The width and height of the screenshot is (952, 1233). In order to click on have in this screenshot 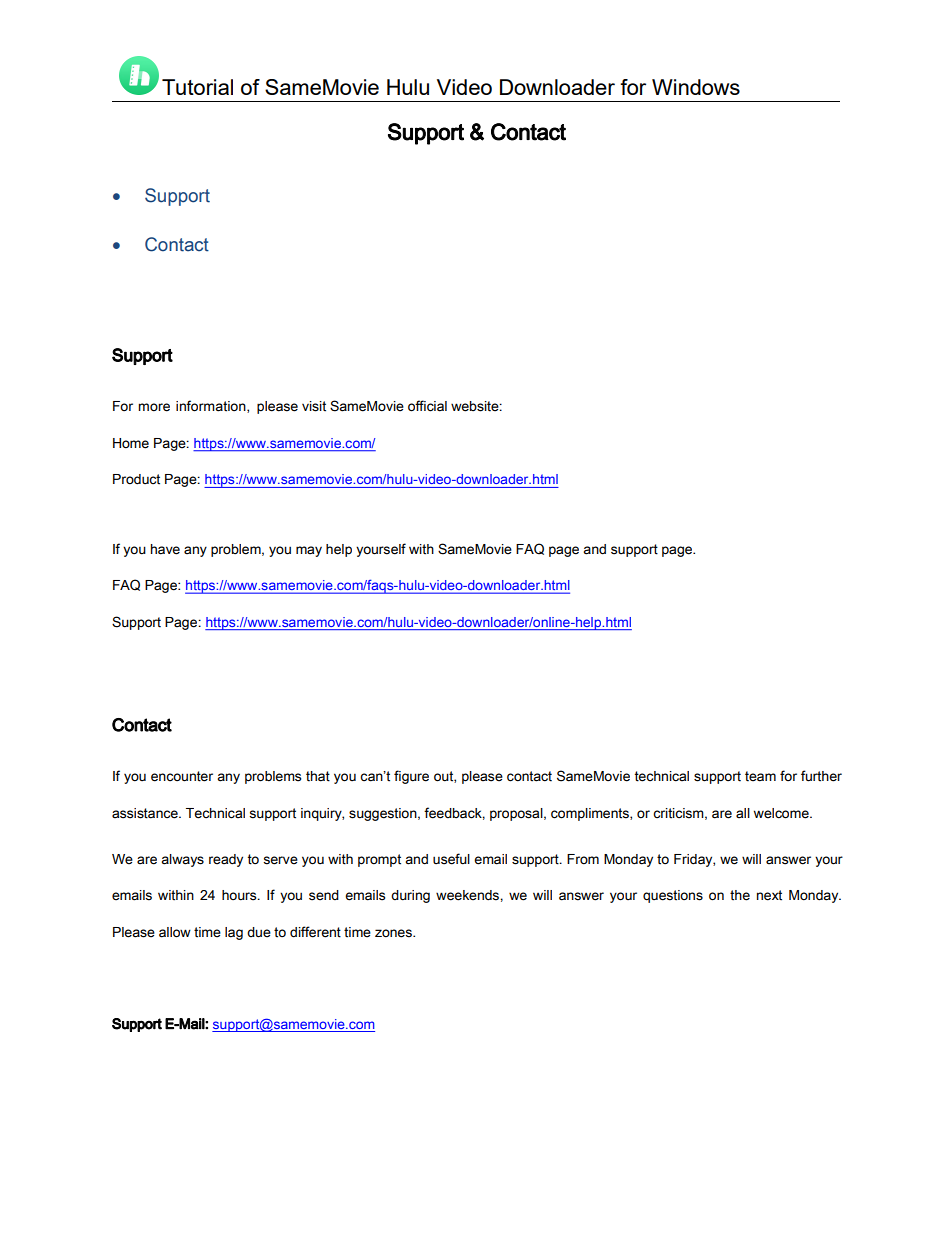, I will do `click(165, 549)`.
